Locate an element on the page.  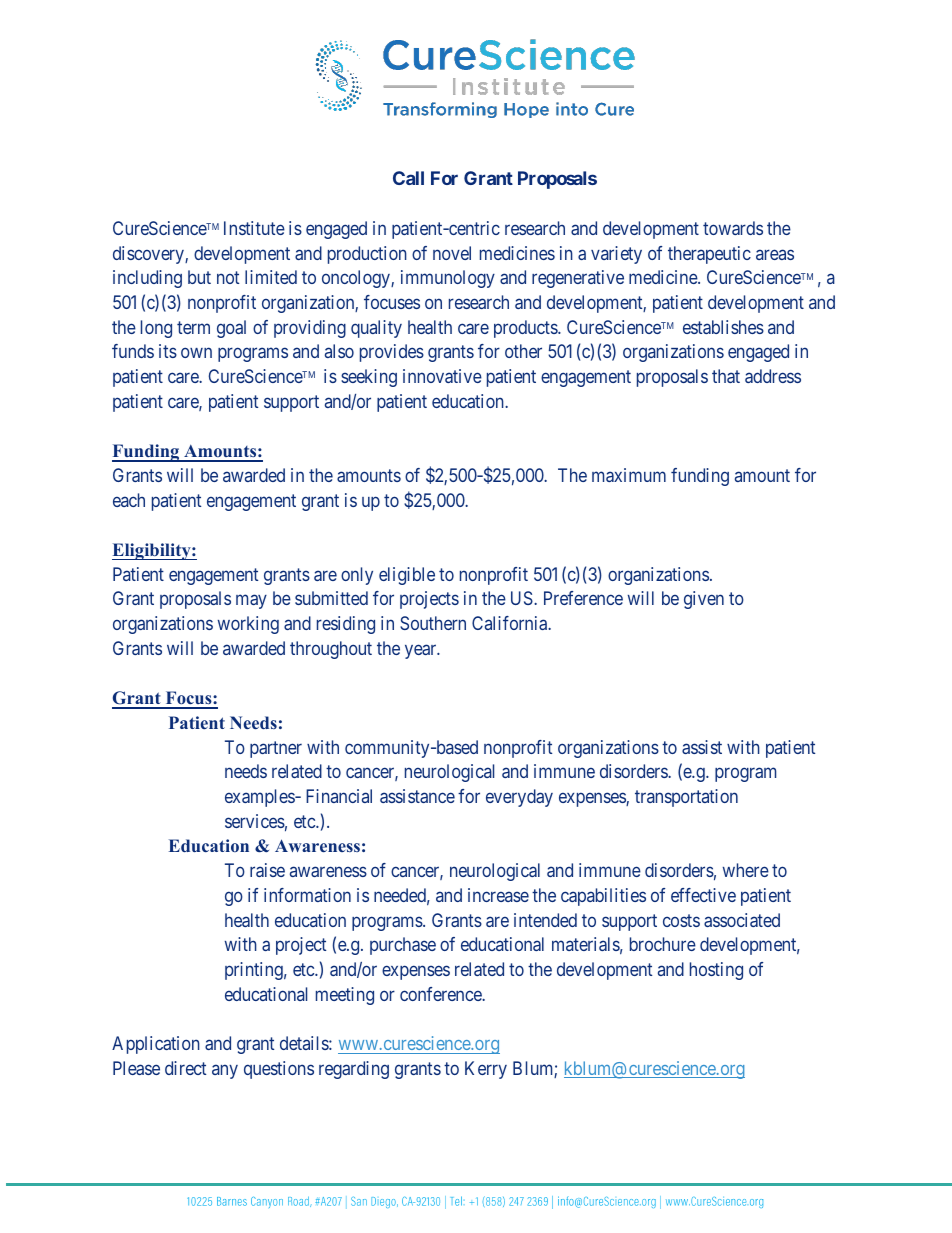
given is located at coordinates (704, 600).
